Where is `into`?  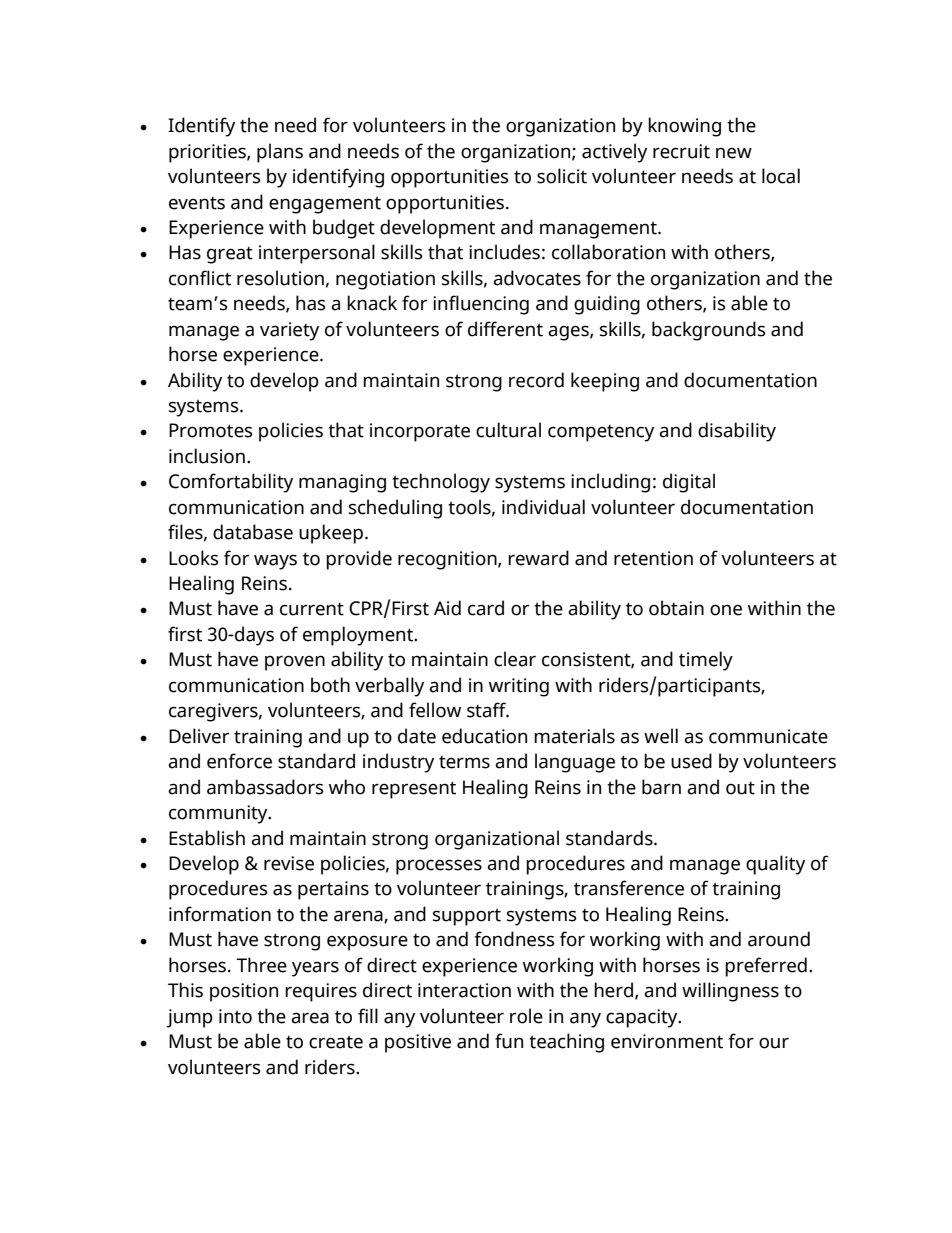
into is located at coordinates (235, 1016).
